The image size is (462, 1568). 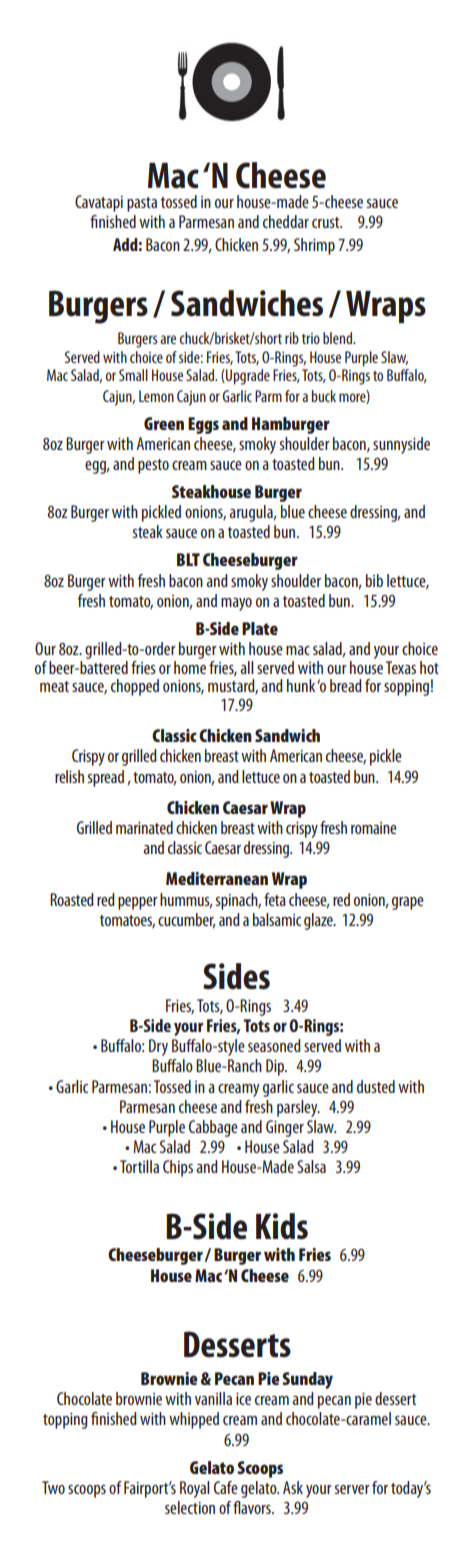 What do you see at coordinates (226, 1487) in the page?
I see `Cafe` at bounding box center [226, 1487].
